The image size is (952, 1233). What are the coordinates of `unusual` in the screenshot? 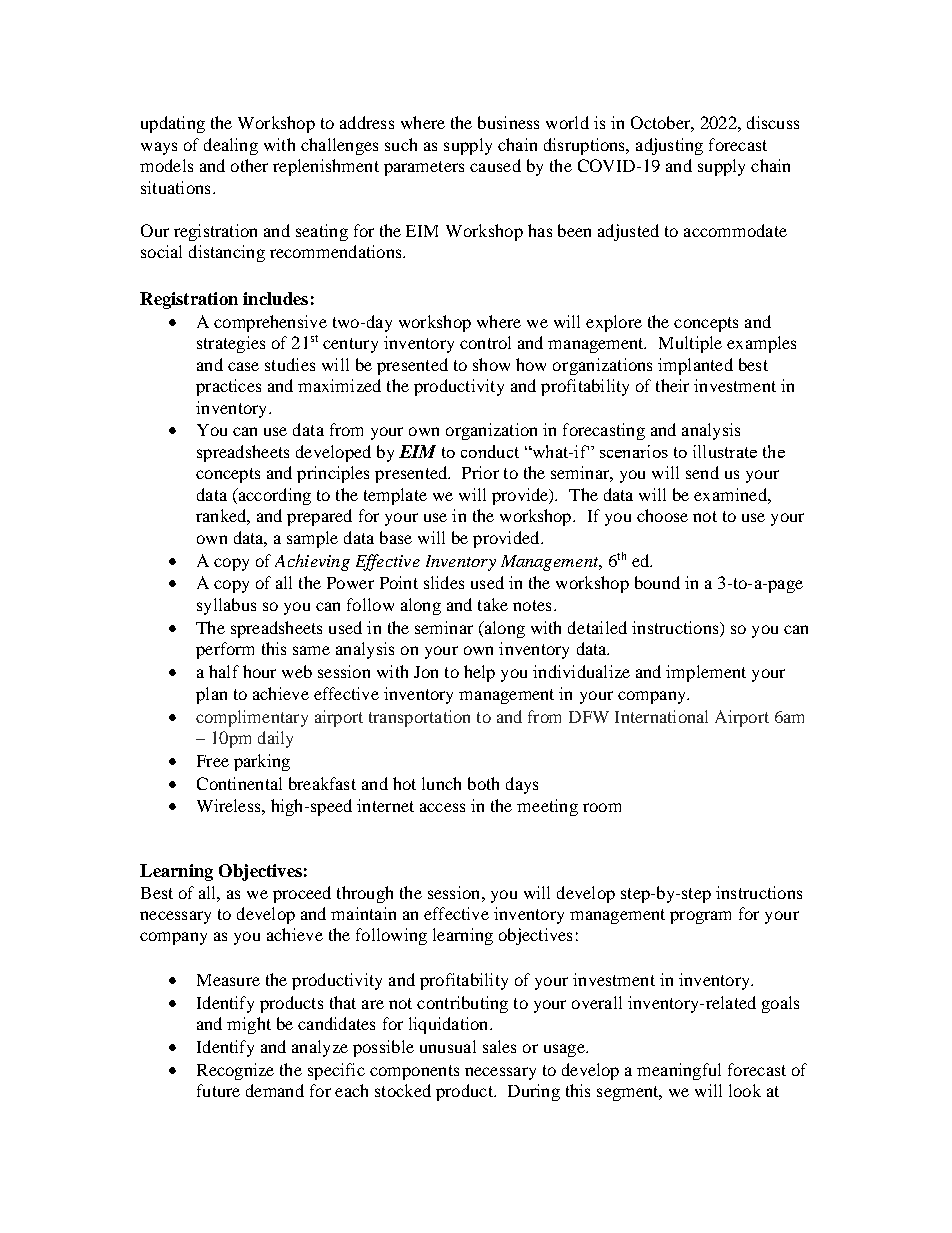 It's located at (448, 1046).
